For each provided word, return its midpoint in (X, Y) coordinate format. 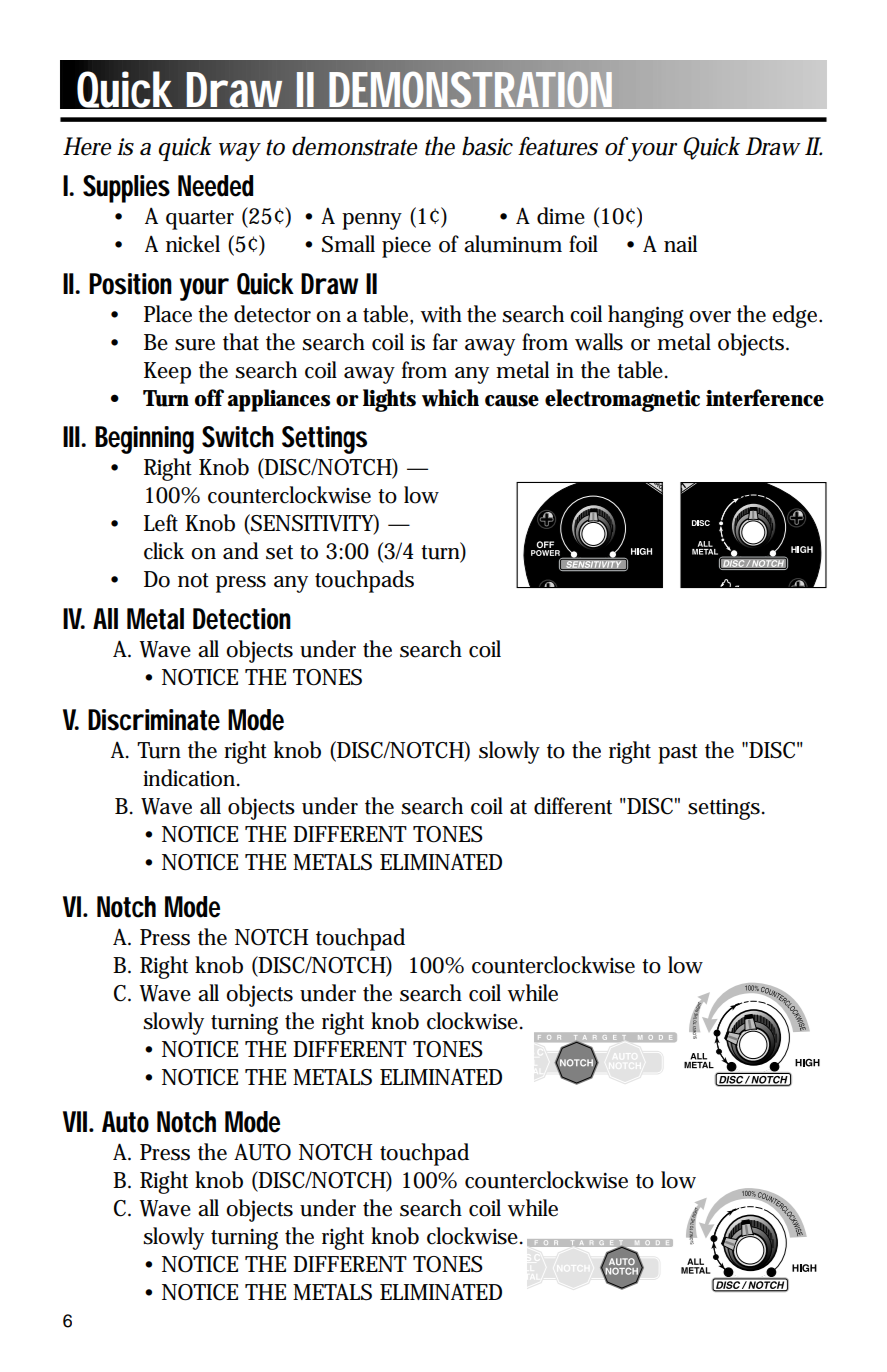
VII (76, 1121)
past (678, 754)
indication (191, 778)
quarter (200, 220)
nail (680, 243)
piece (406, 247)
